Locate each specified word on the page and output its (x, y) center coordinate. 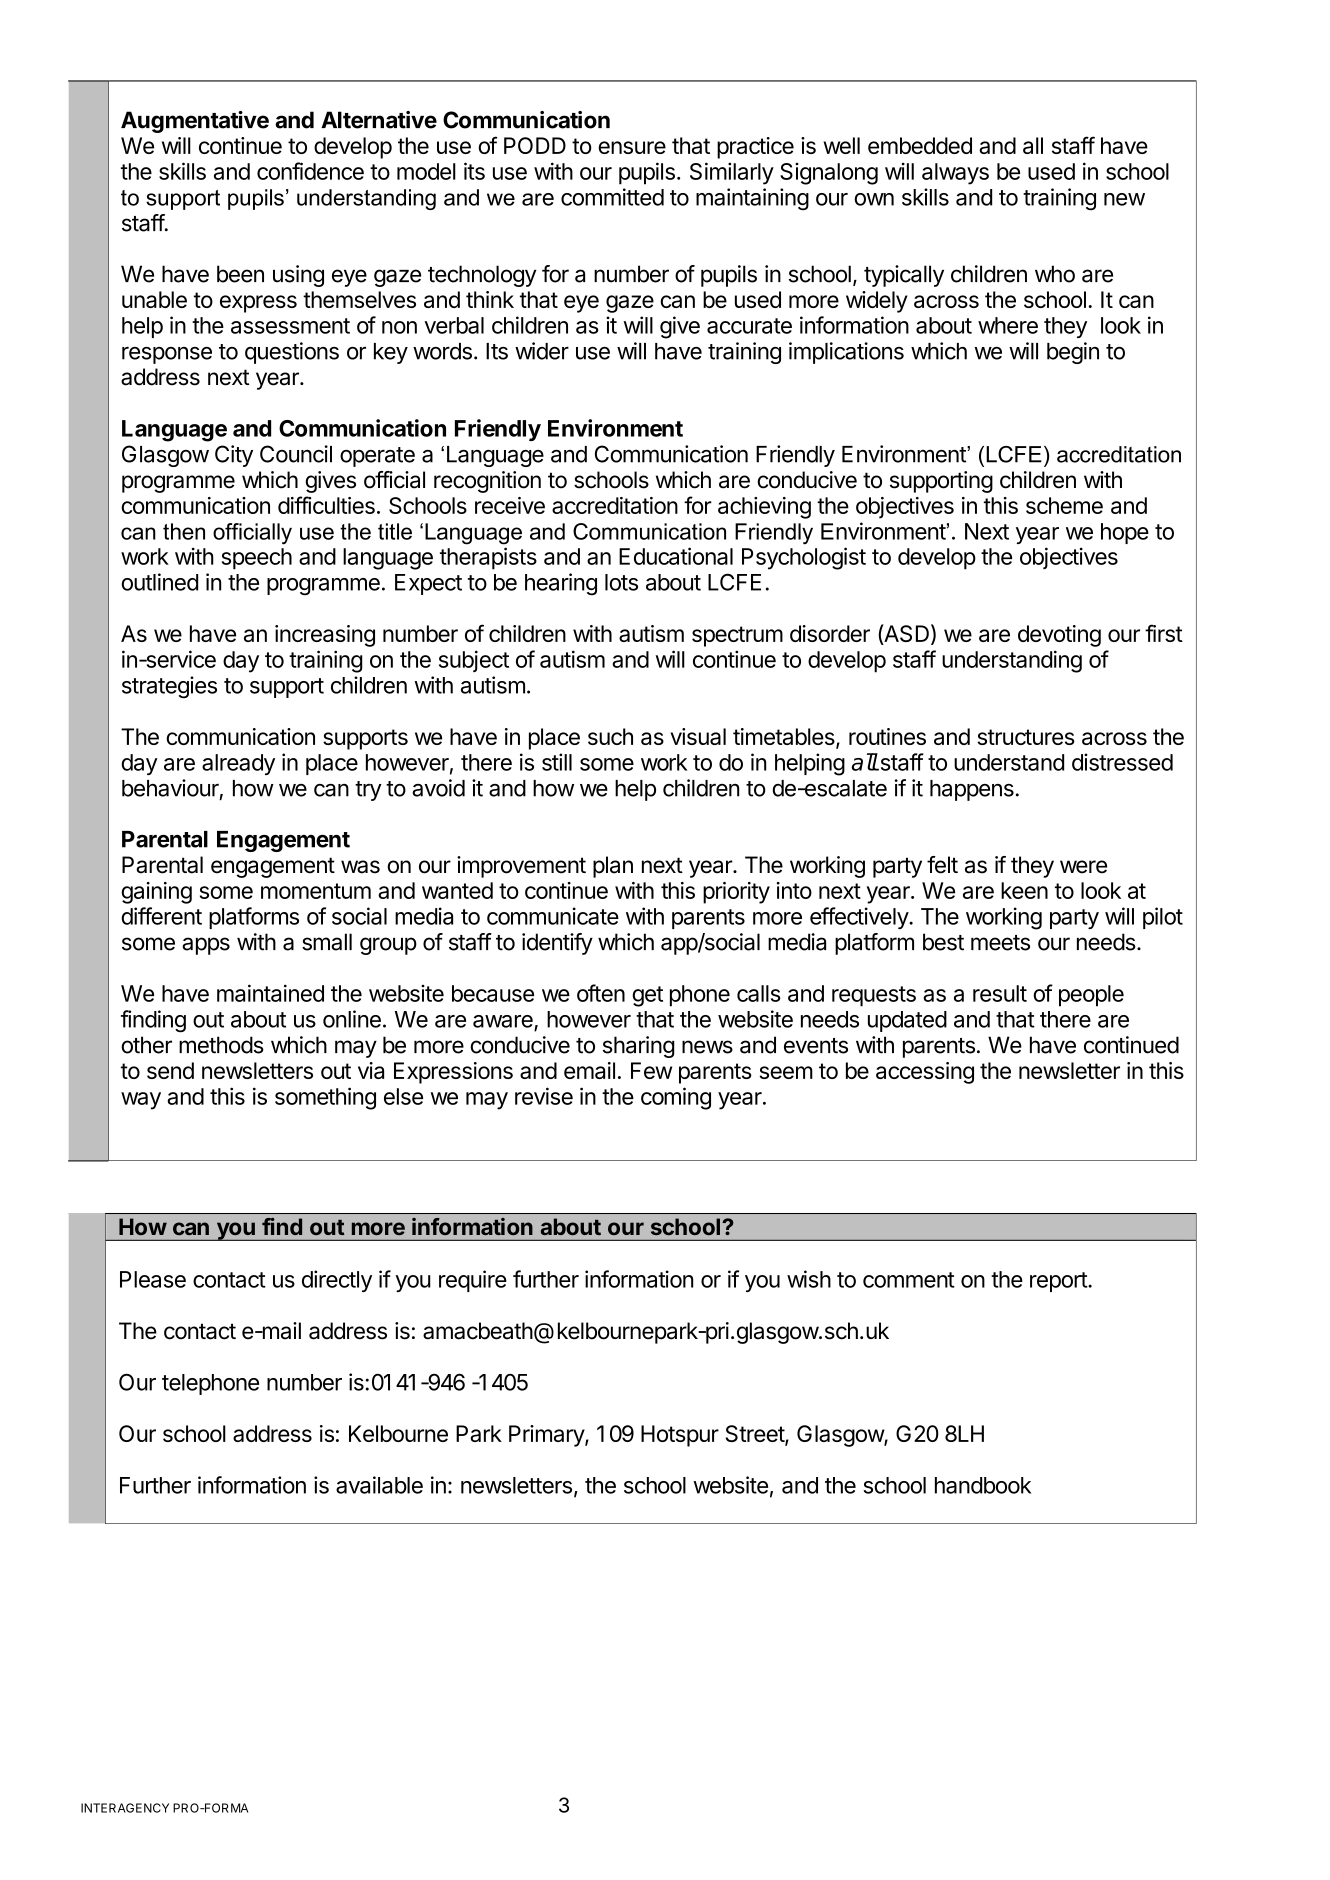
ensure (632, 147)
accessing (925, 1073)
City (234, 456)
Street (756, 1435)
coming (676, 1098)
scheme (1064, 505)
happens (972, 790)
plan (613, 867)
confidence (310, 171)
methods (221, 1045)
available (379, 1485)
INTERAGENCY (125, 1808)
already (238, 764)
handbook (983, 1485)
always (955, 174)
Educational (676, 556)
